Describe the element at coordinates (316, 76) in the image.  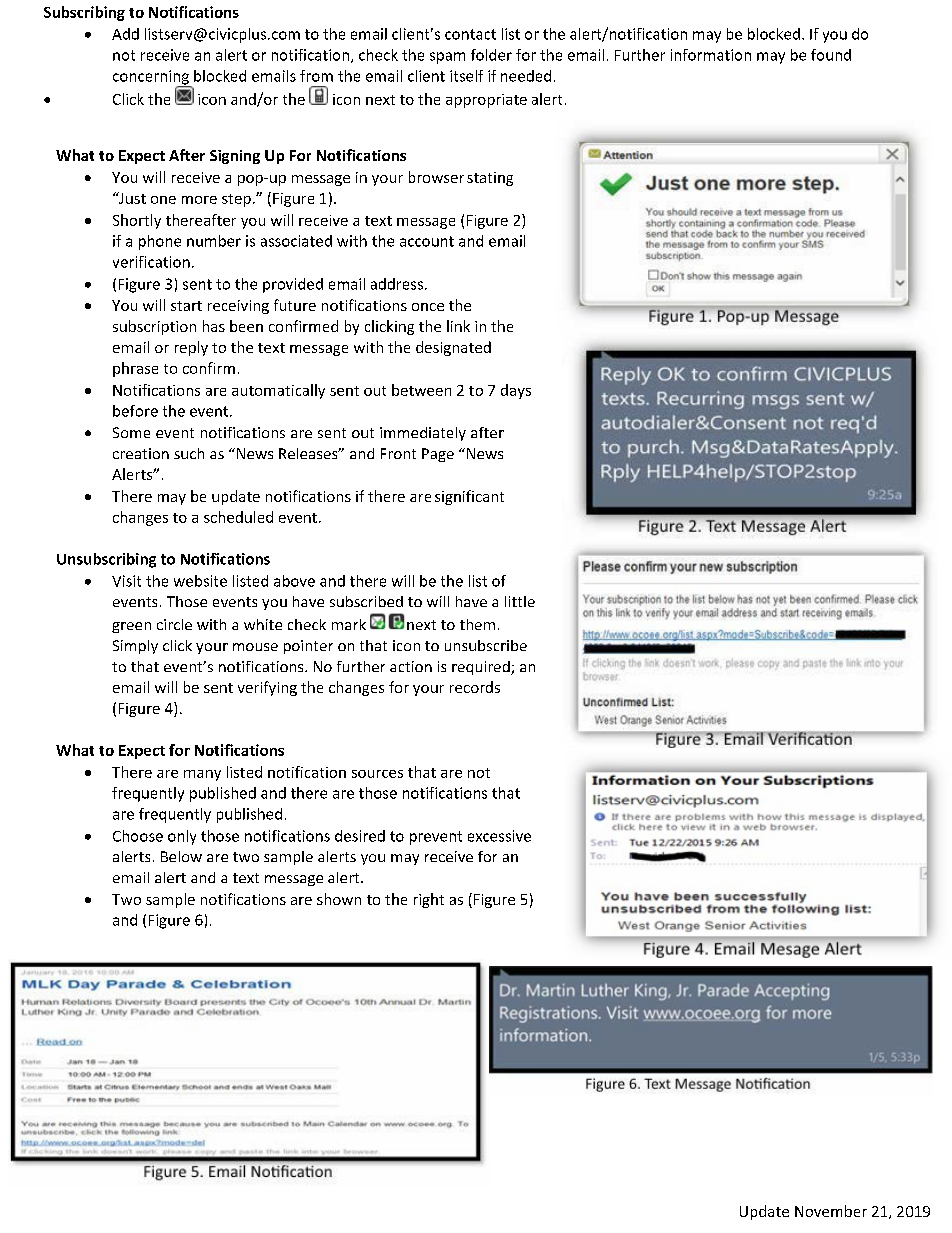
I see `from` at that location.
